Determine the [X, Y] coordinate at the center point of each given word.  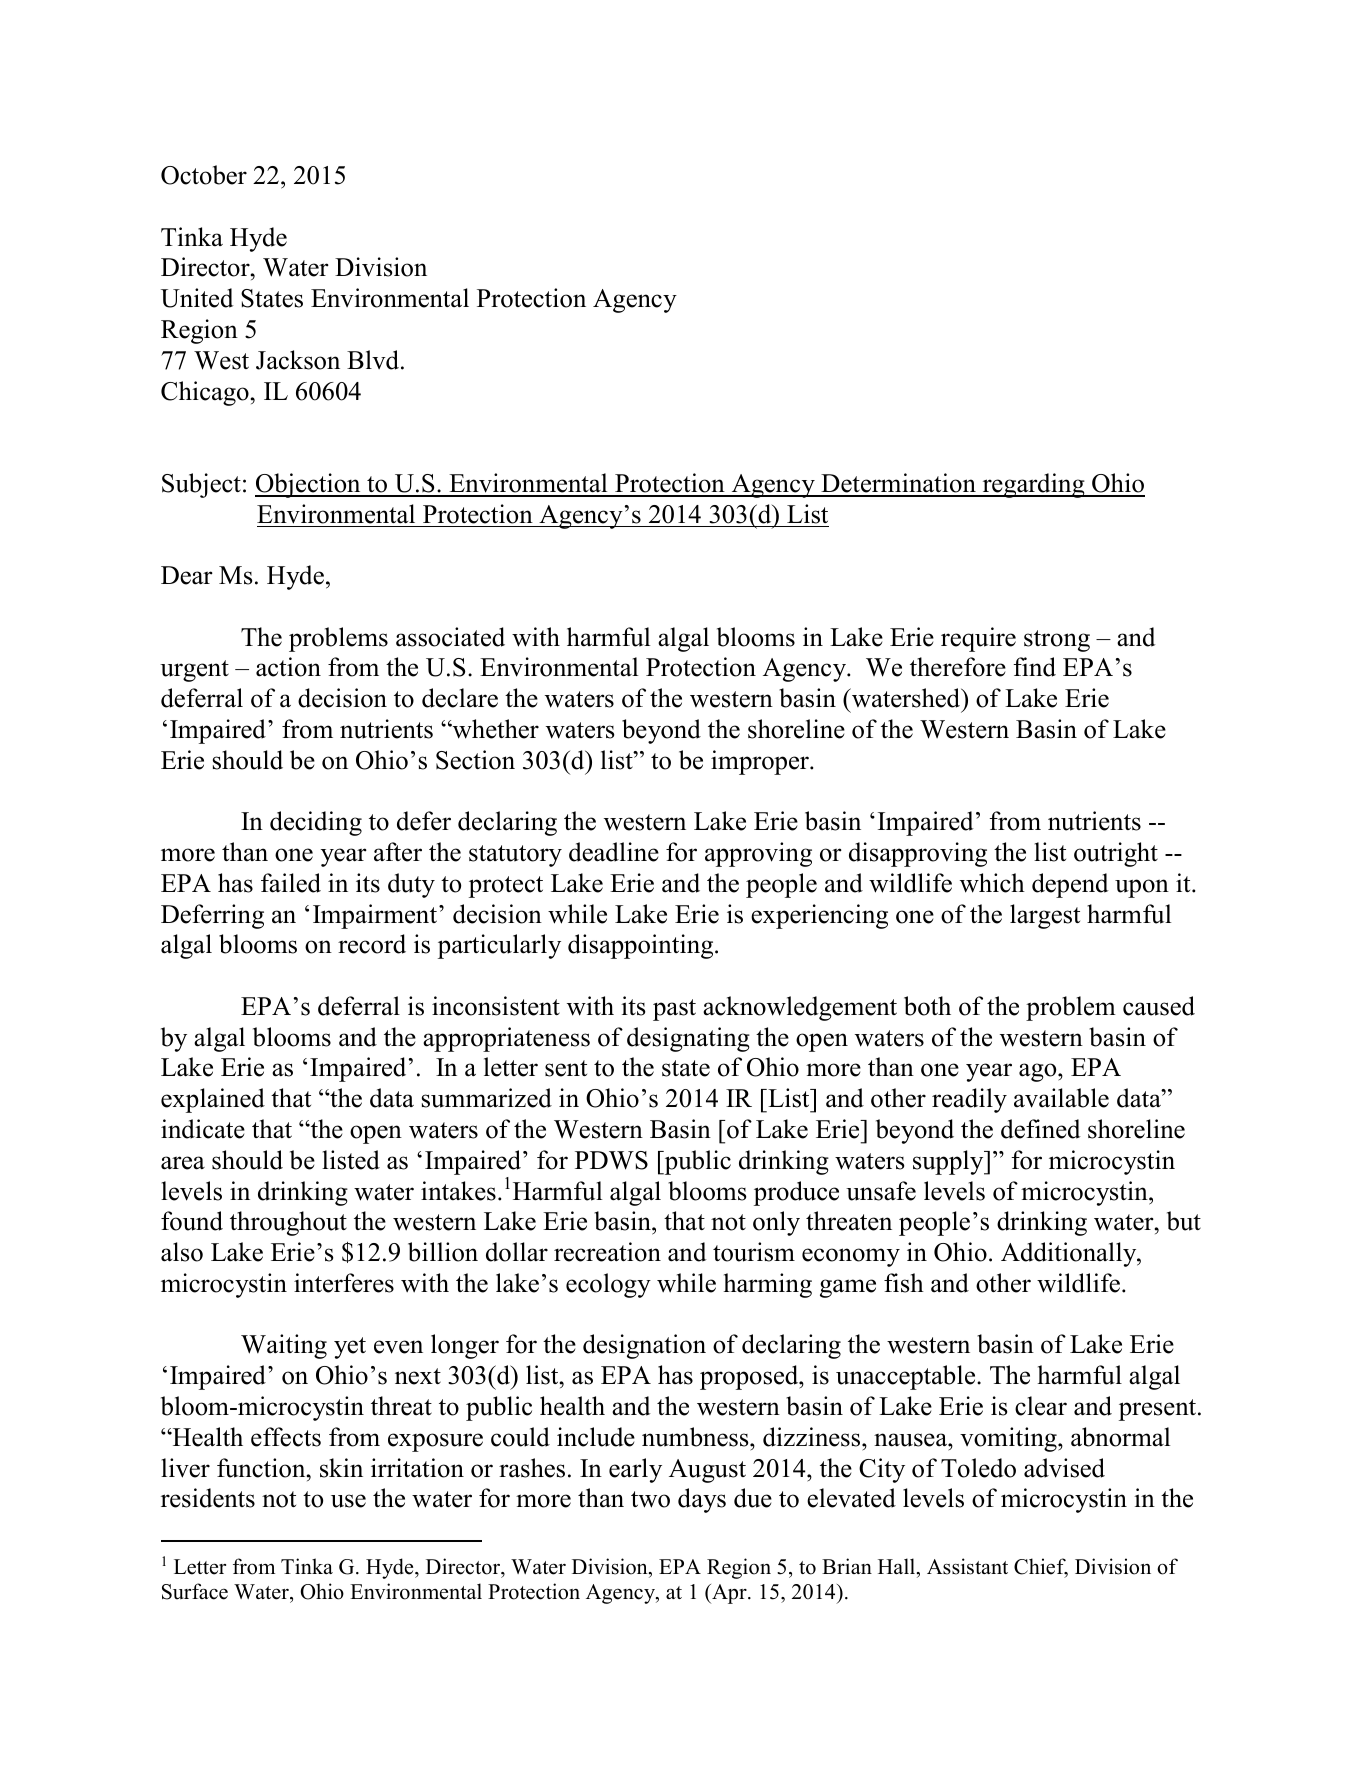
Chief [1041, 1567]
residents [208, 1498]
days [702, 1500]
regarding [1033, 485]
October [204, 175]
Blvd [374, 360]
